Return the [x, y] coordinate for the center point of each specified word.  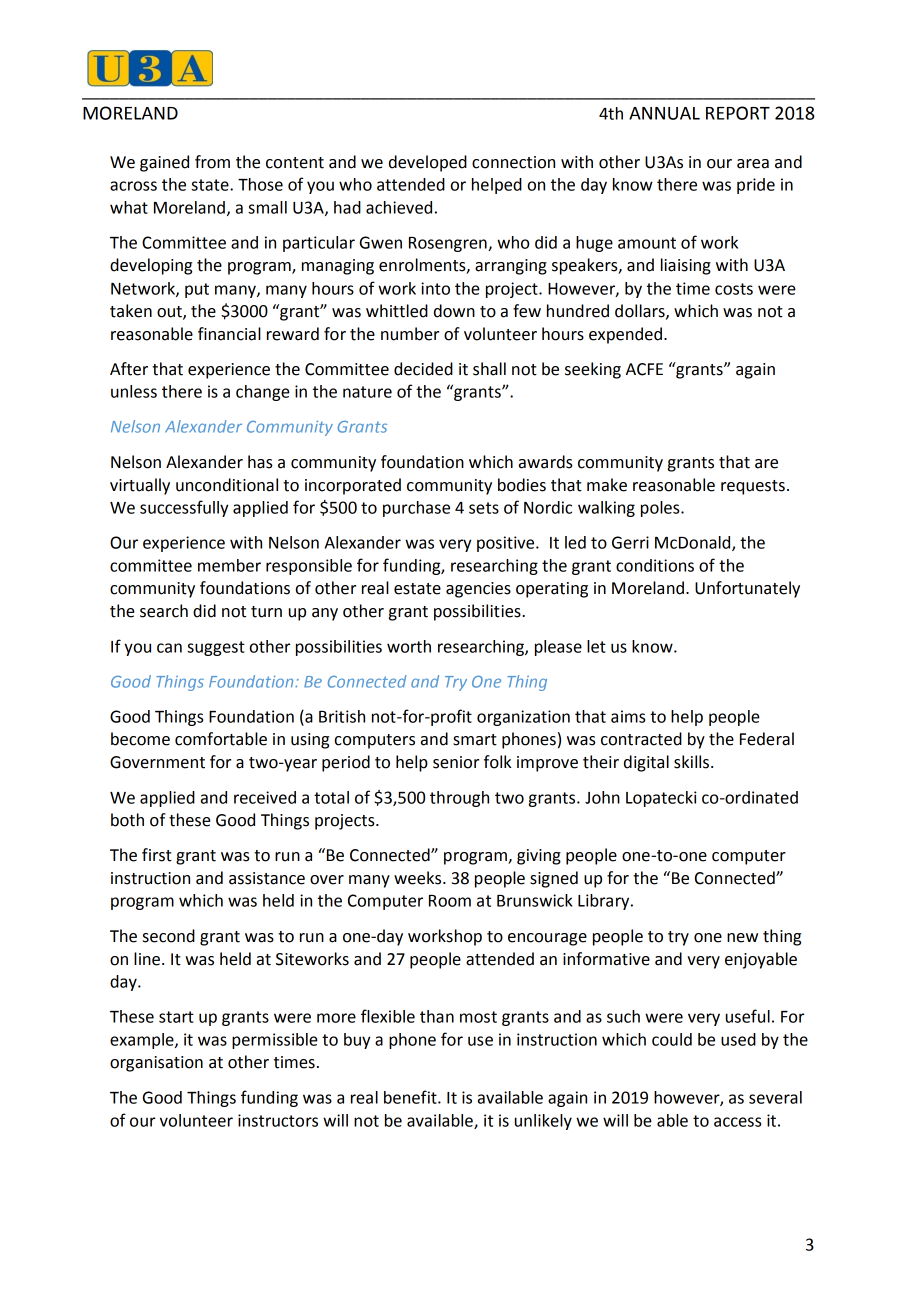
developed [428, 163]
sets [484, 508]
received [265, 797]
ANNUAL [664, 113]
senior [456, 762]
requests [753, 487]
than [437, 1016]
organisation [156, 1064]
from [212, 162]
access [737, 1122]
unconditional [227, 485]
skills [691, 762]
